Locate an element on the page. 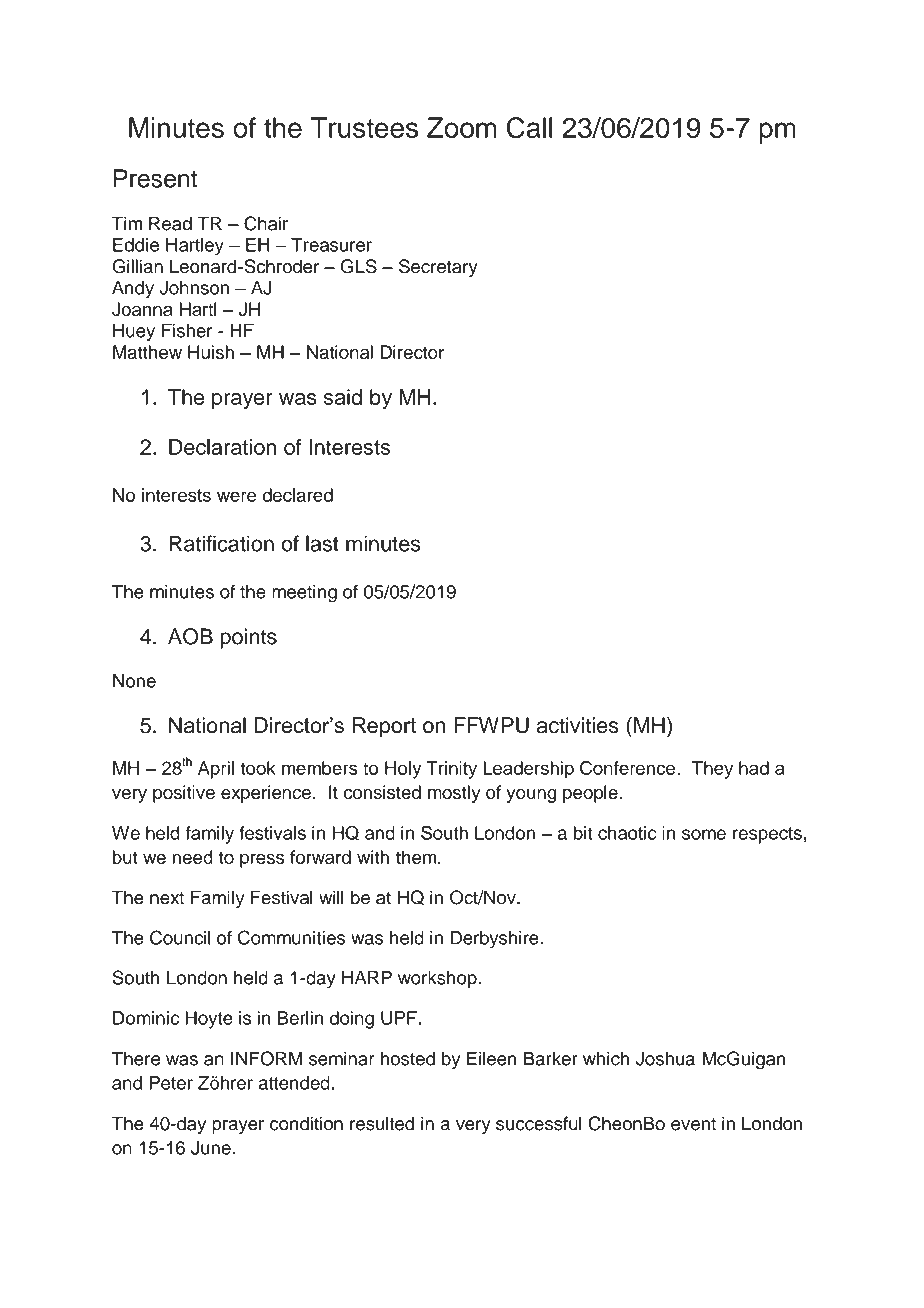 The width and height of the image is (924, 1308). Zoom is located at coordinates (462, 127).
